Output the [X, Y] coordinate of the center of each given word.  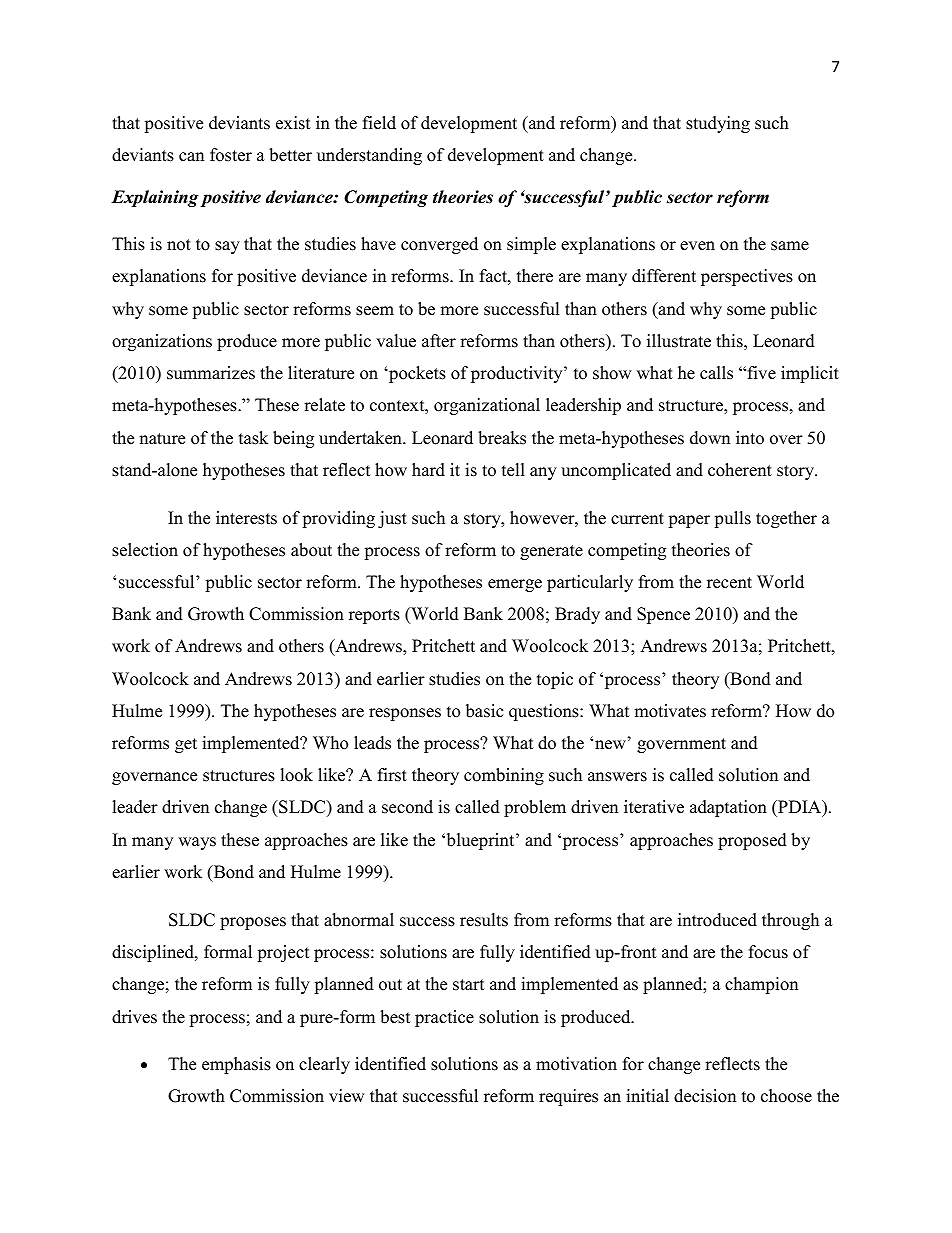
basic [484, 711]
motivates [670, 711]
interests [246, 518]
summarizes [211, 373]
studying [718, 124]
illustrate [679, 341]
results [484, 920]
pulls [732, 519]
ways [197, 843]
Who [330, 743]
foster [231, 155]
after [439, 341]
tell [513, 470]
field [379, 123]
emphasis [236, 1065]
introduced [717, 920]
